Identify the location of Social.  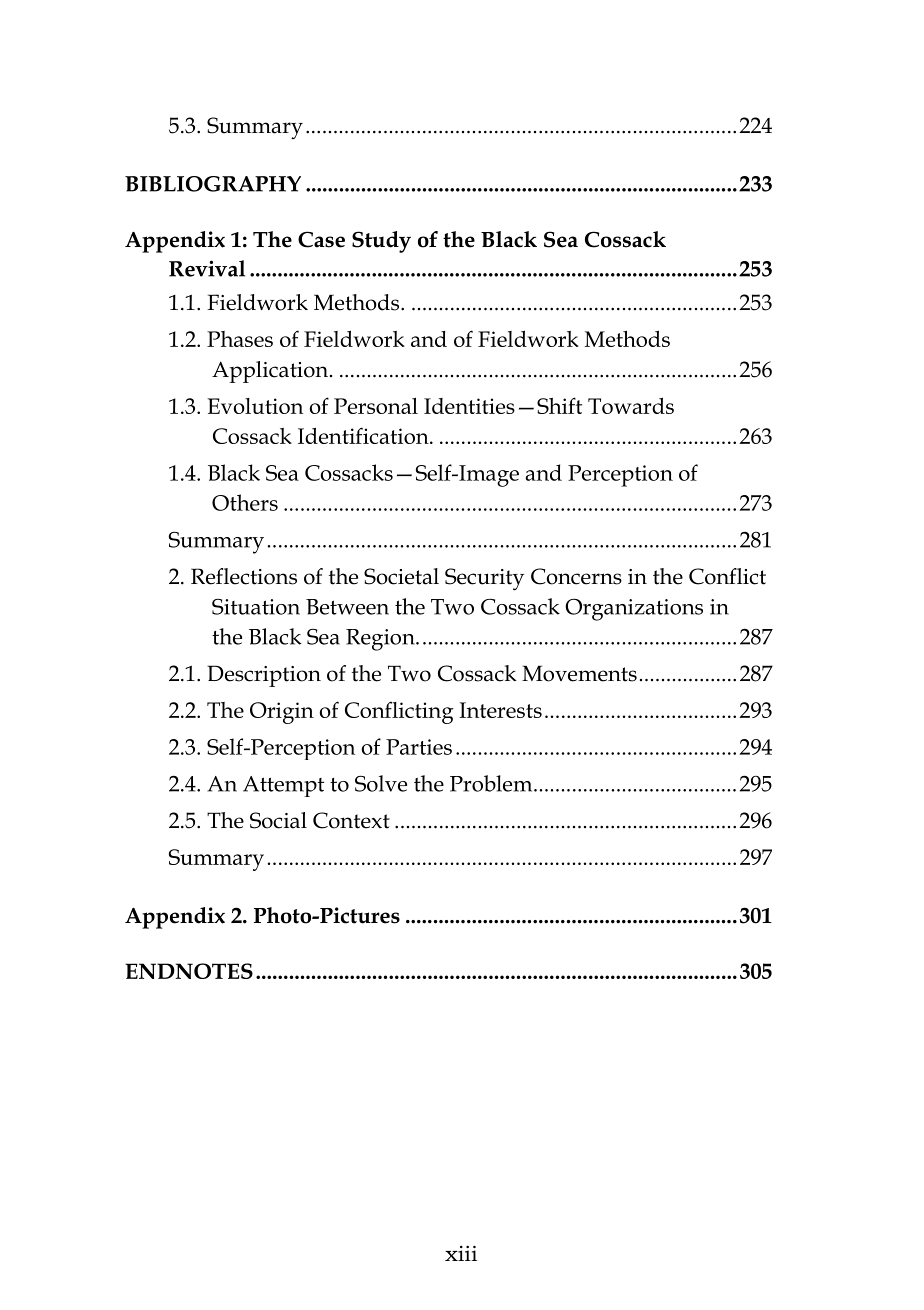
(278, 820).
